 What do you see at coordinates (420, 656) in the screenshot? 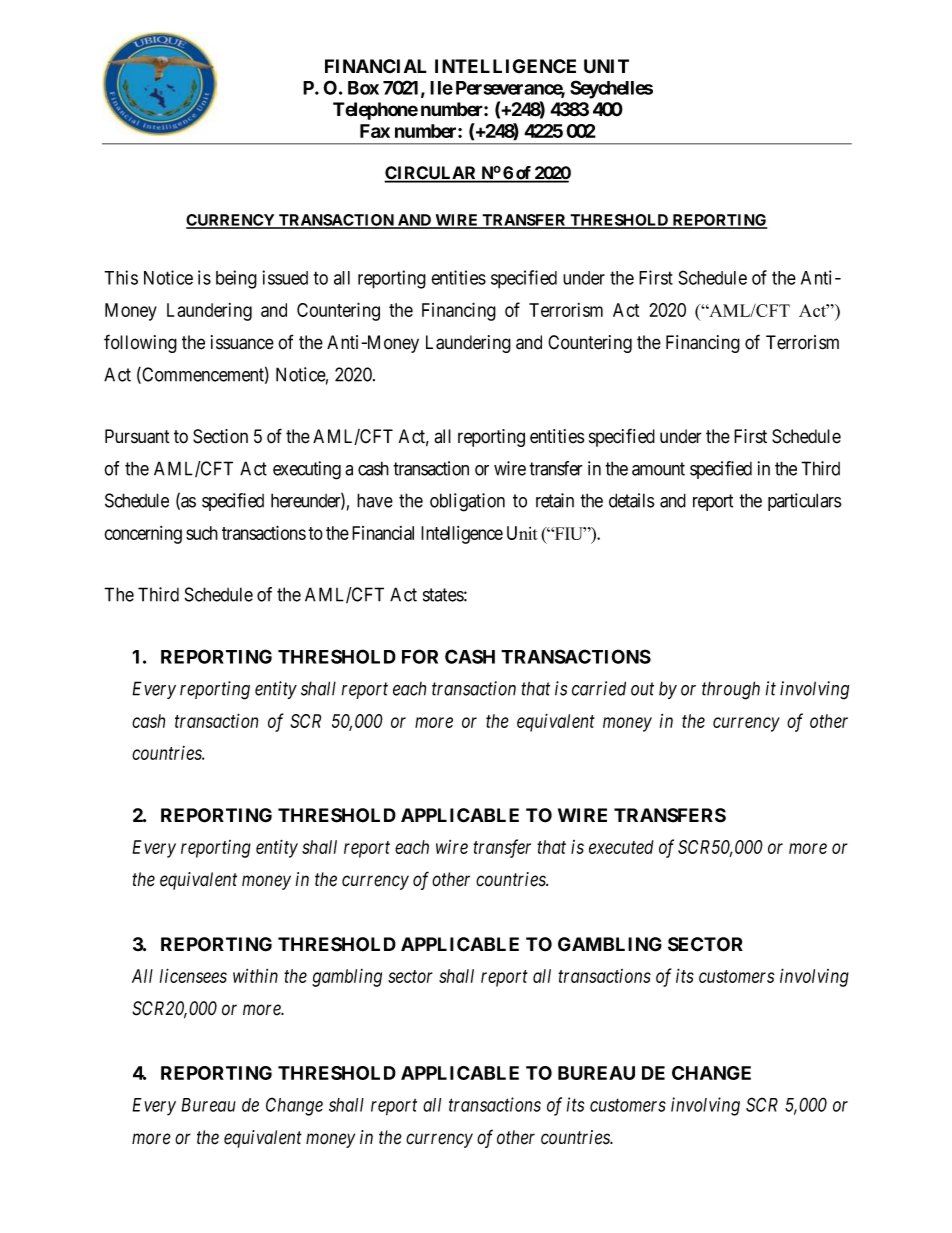
I see `FOR` at bounding box center [420, 656].
